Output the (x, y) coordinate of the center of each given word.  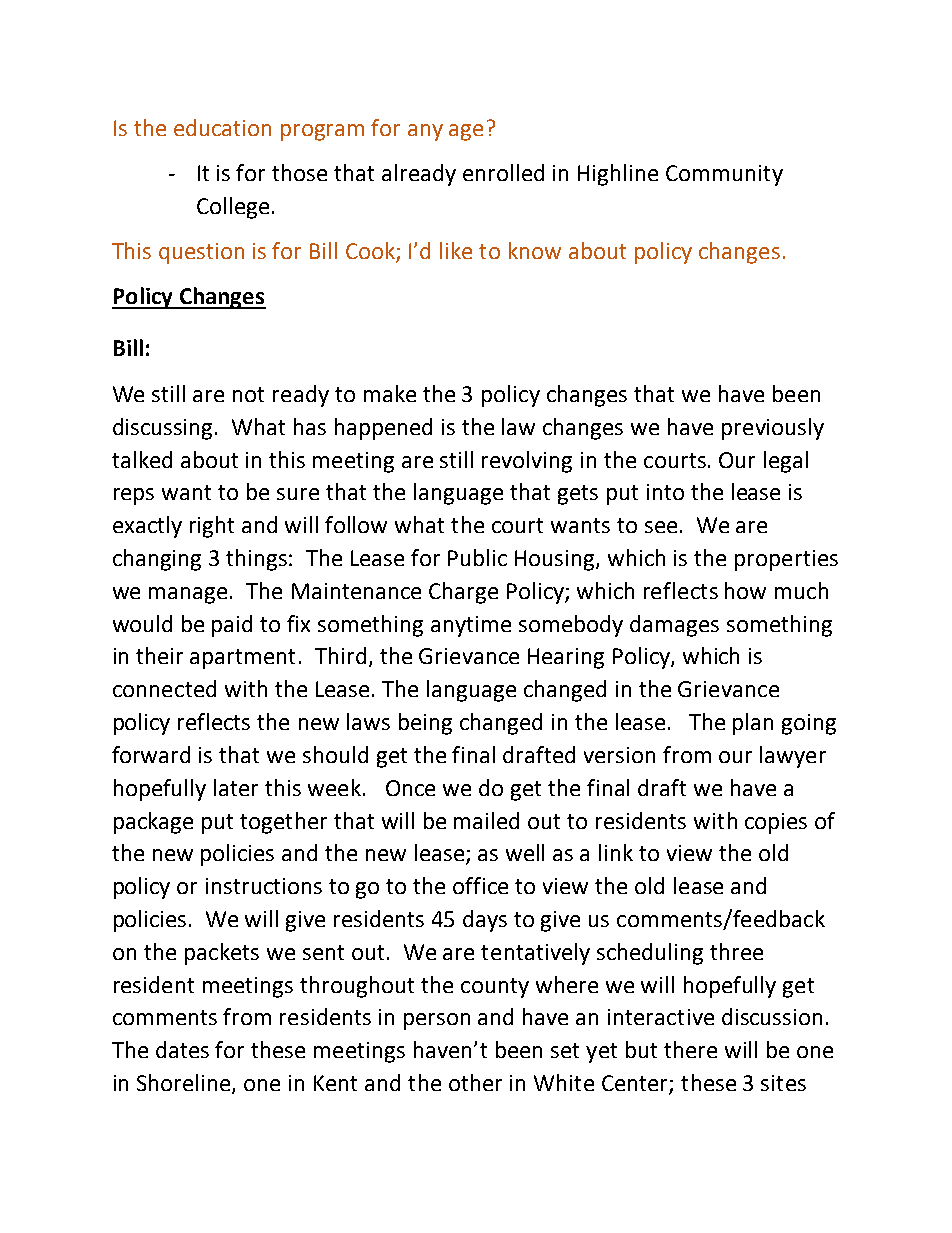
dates (182, 1049)
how (745, 590)
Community (724, 175)
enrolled (503, 172)
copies (776, 823)
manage (188, 595)
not (248, 394)
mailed (486, 820)
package (153, 823)
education (222, 127)
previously (773, 429)
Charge (463, 593)
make (390, 393)
